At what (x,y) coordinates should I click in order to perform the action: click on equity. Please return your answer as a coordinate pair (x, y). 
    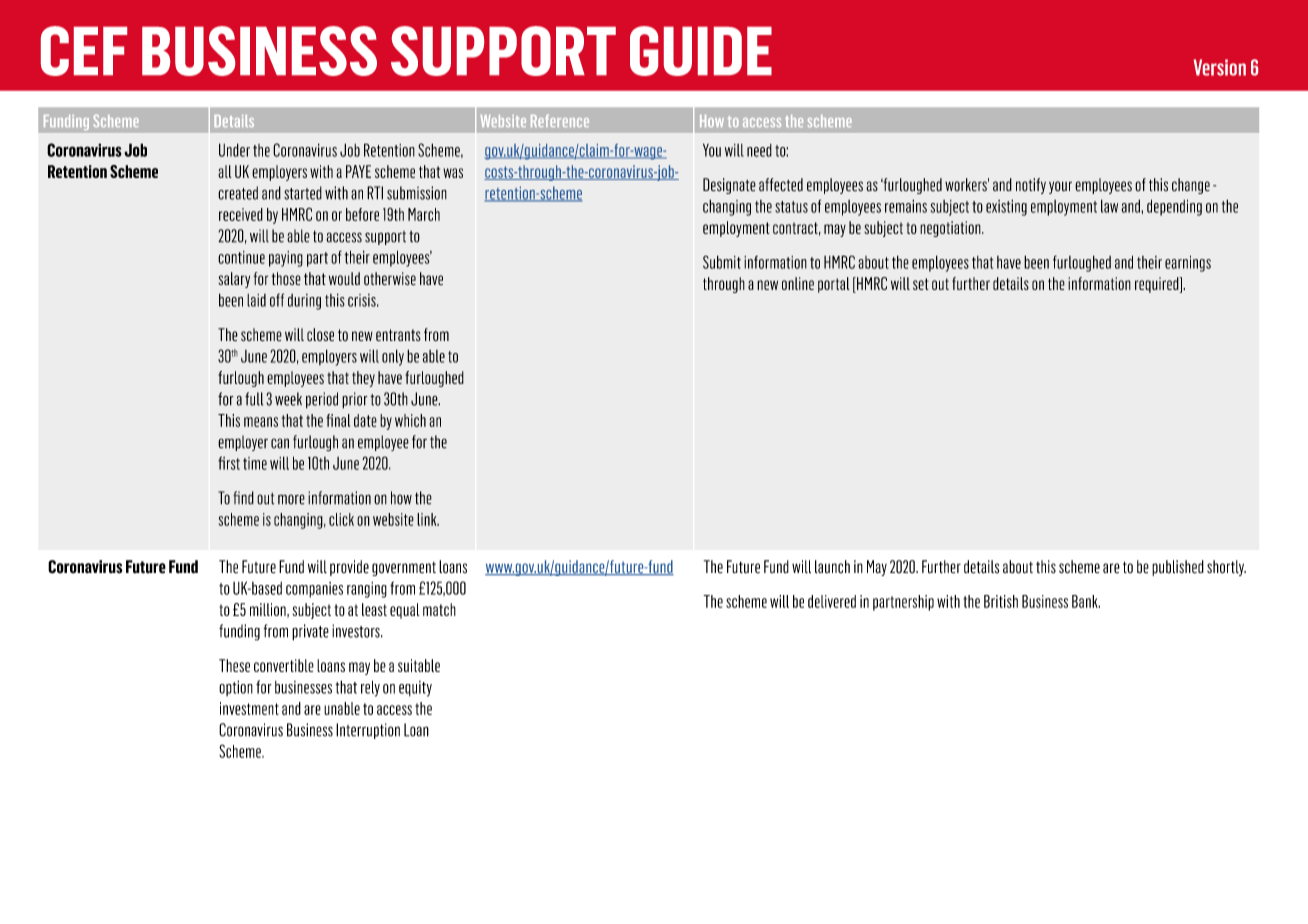
    Looking at the image, I should click on (415, 689).
